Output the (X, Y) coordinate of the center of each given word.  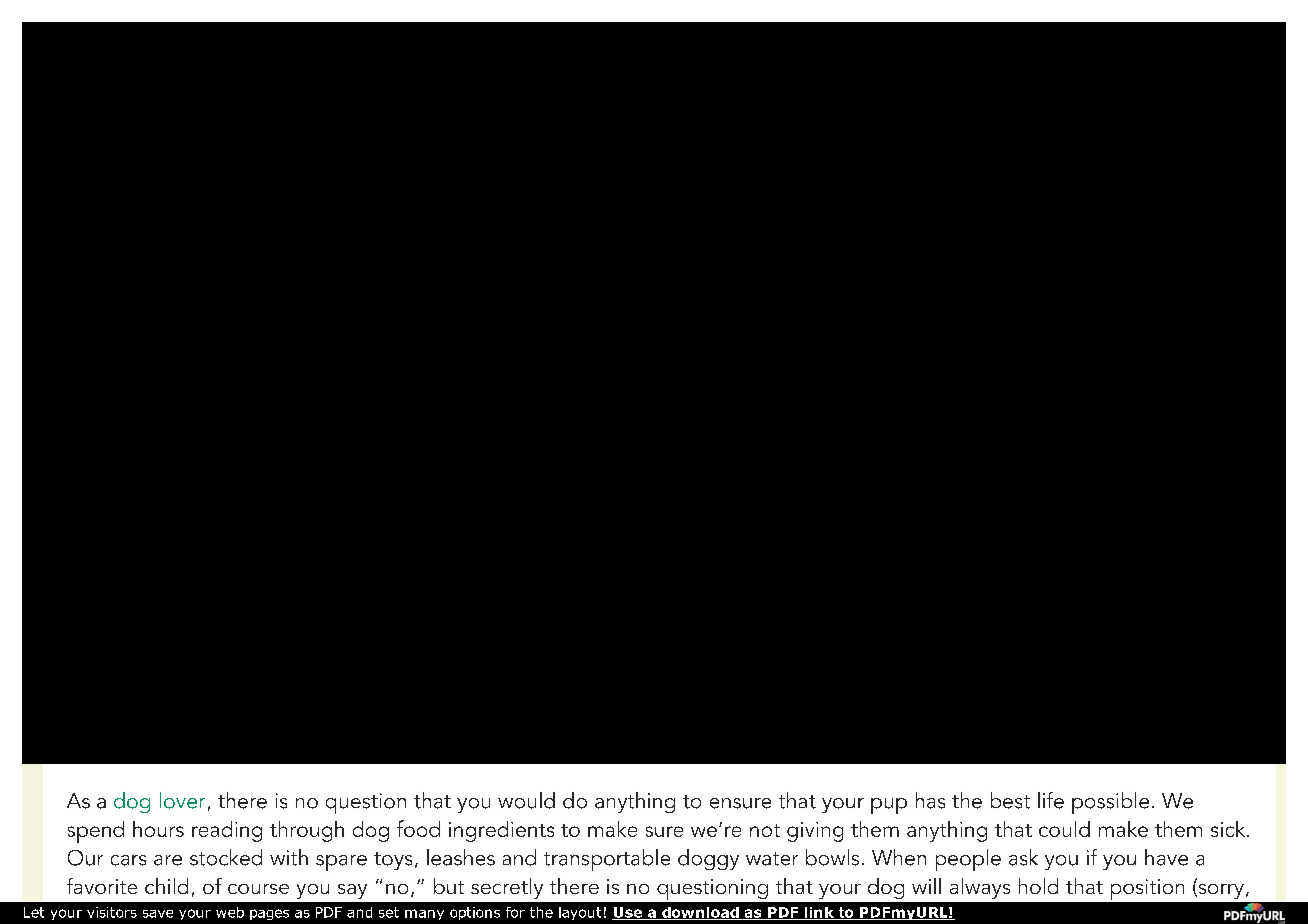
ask (1023, 857)
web (230, 912)
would (526, 800)
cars (128, 860)
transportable (607, 860)
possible (1110, 803)
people (968, 860)
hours (158, 829)
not (765, 830)
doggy (708, 859)
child (166, 886)
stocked (226, 857)
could (1064, 829)
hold (1038, 886)
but (449, 886)
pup (889, 806)
